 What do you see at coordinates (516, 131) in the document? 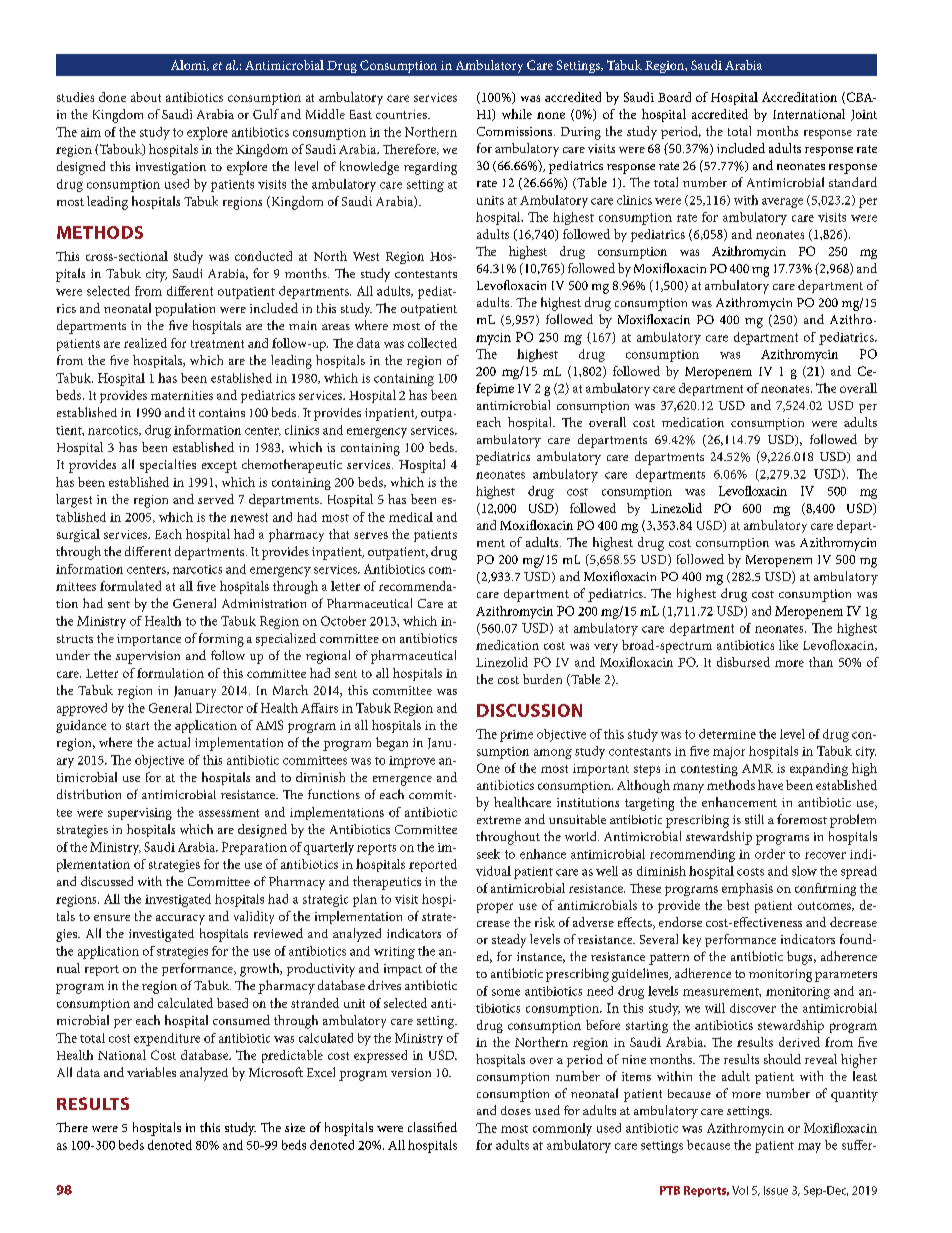
I see `Commissions` at bounding box center [516, 131].
